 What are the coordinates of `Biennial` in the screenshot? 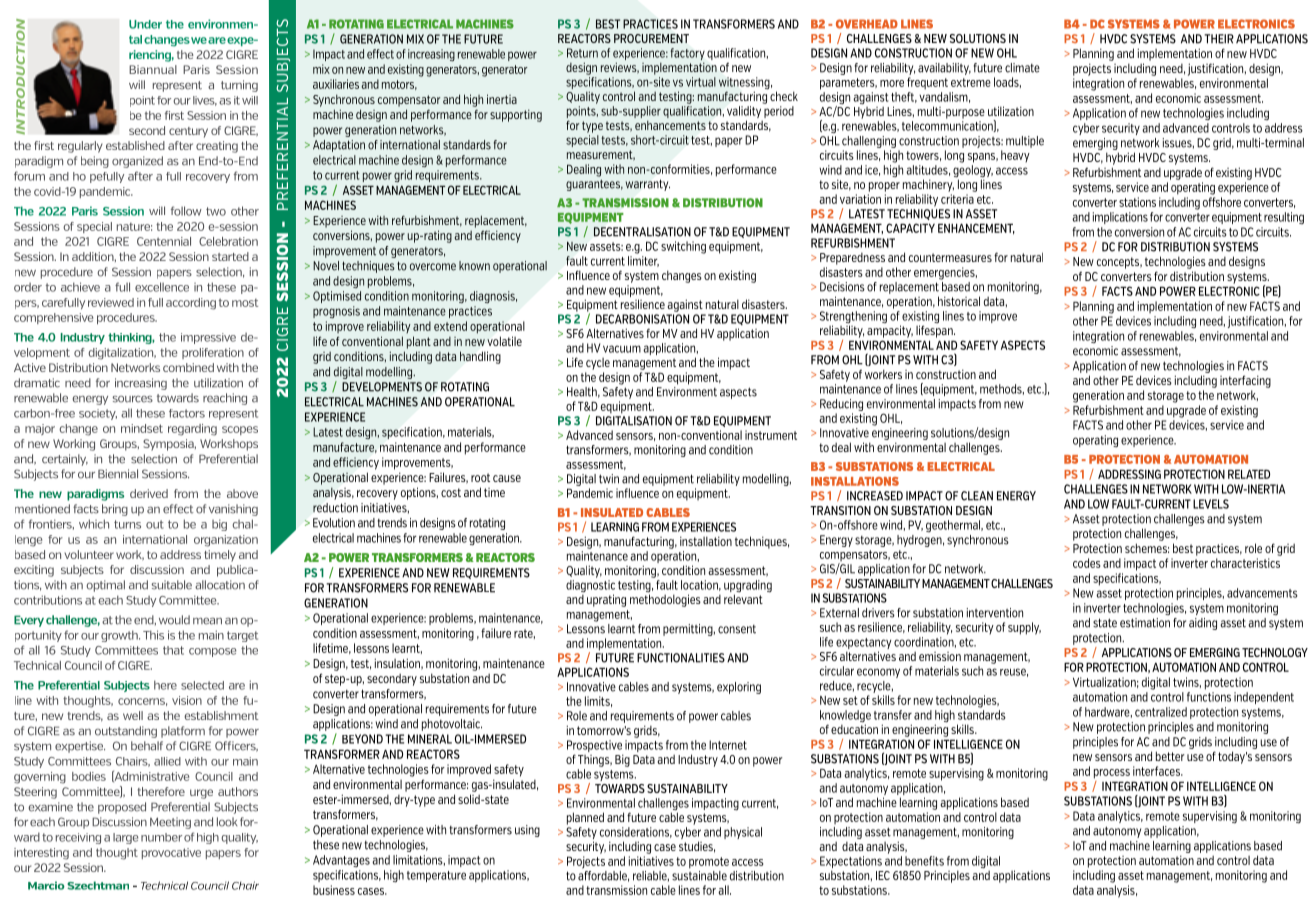 It's located at (118, 474).
